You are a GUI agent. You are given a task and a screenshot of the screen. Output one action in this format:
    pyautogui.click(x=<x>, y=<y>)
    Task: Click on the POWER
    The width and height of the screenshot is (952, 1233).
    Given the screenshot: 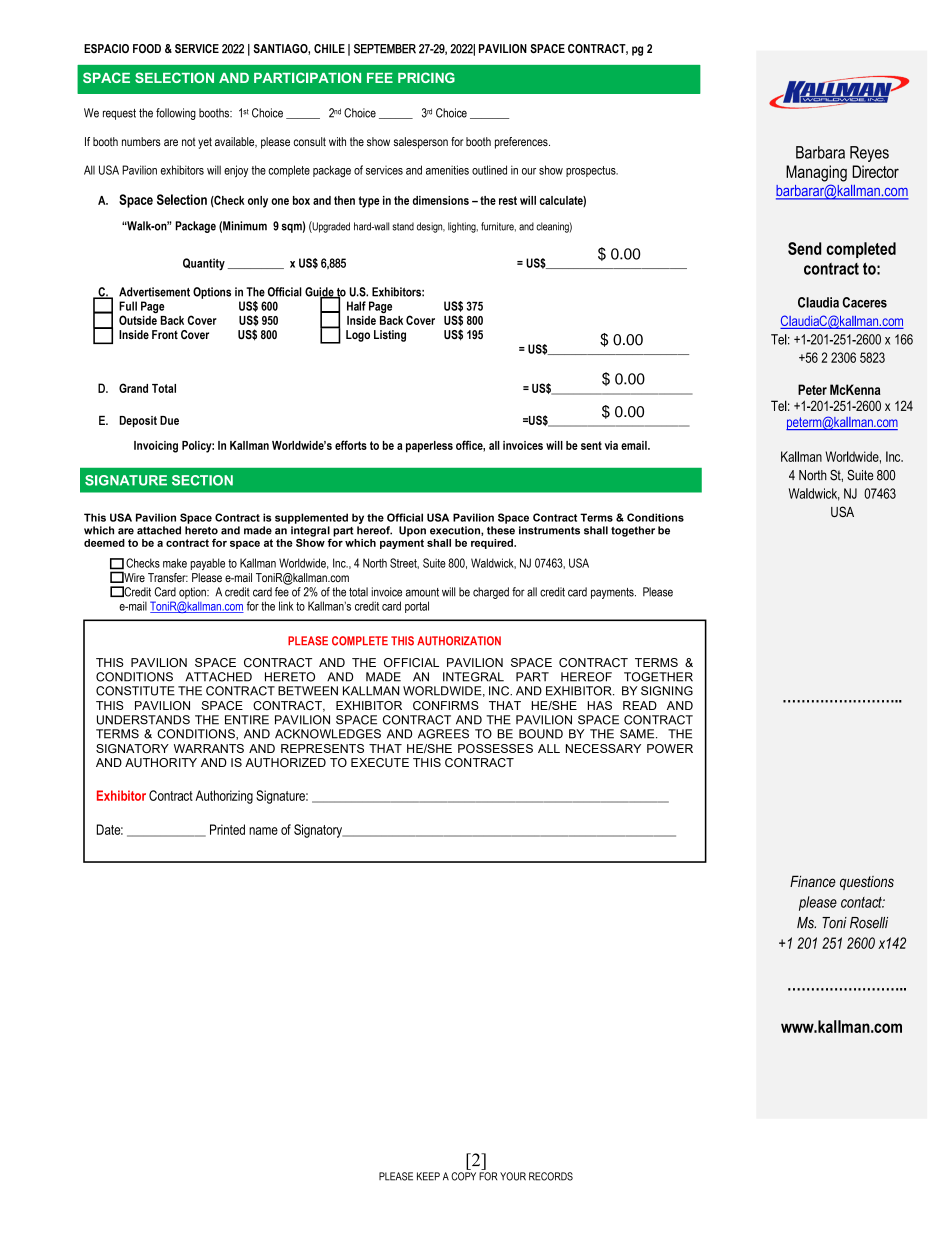 What is the action you would take?
    pyautogui.click(x=670, y=748)
